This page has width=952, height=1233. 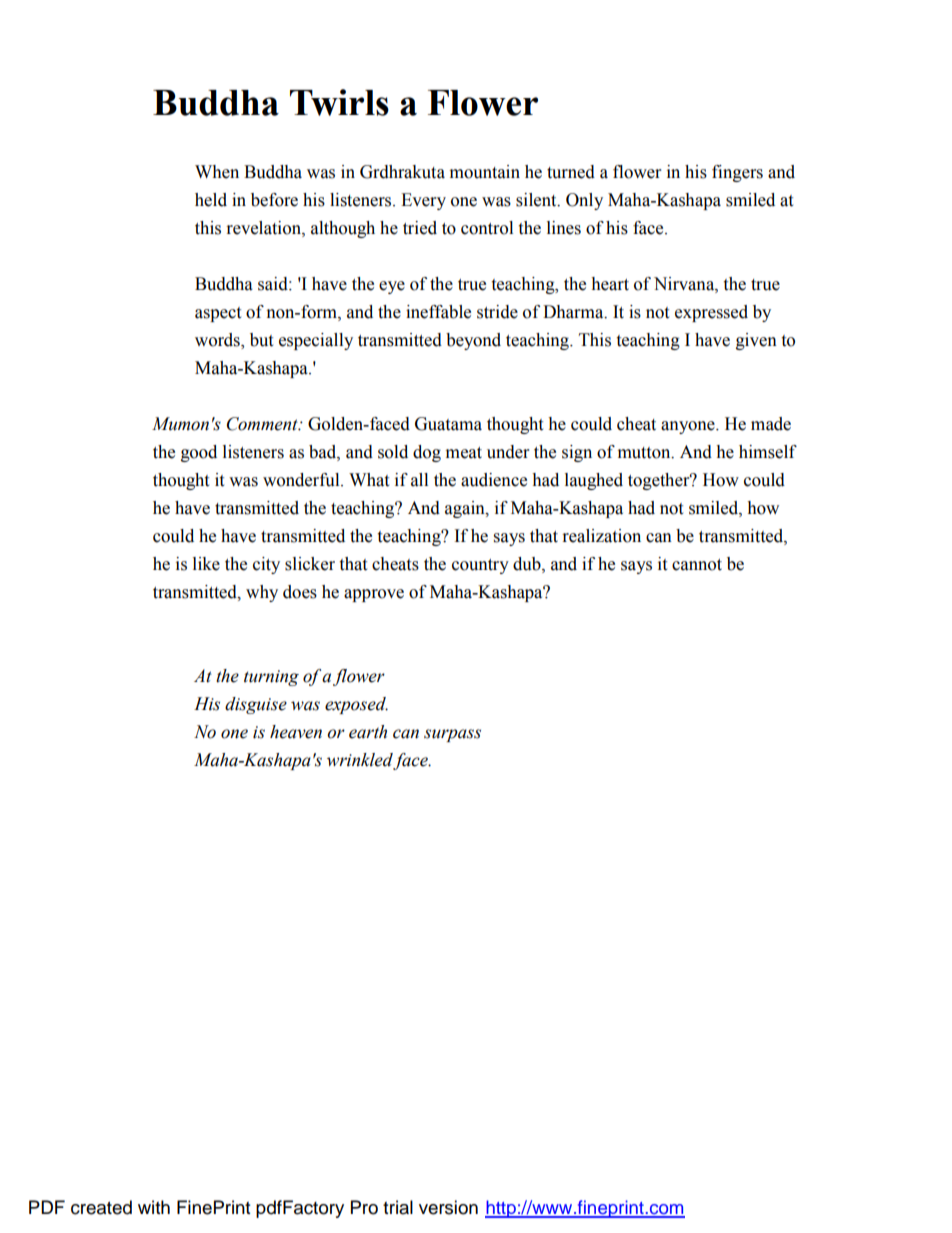 I want to click on cannot, so click(x=697, y=565).
